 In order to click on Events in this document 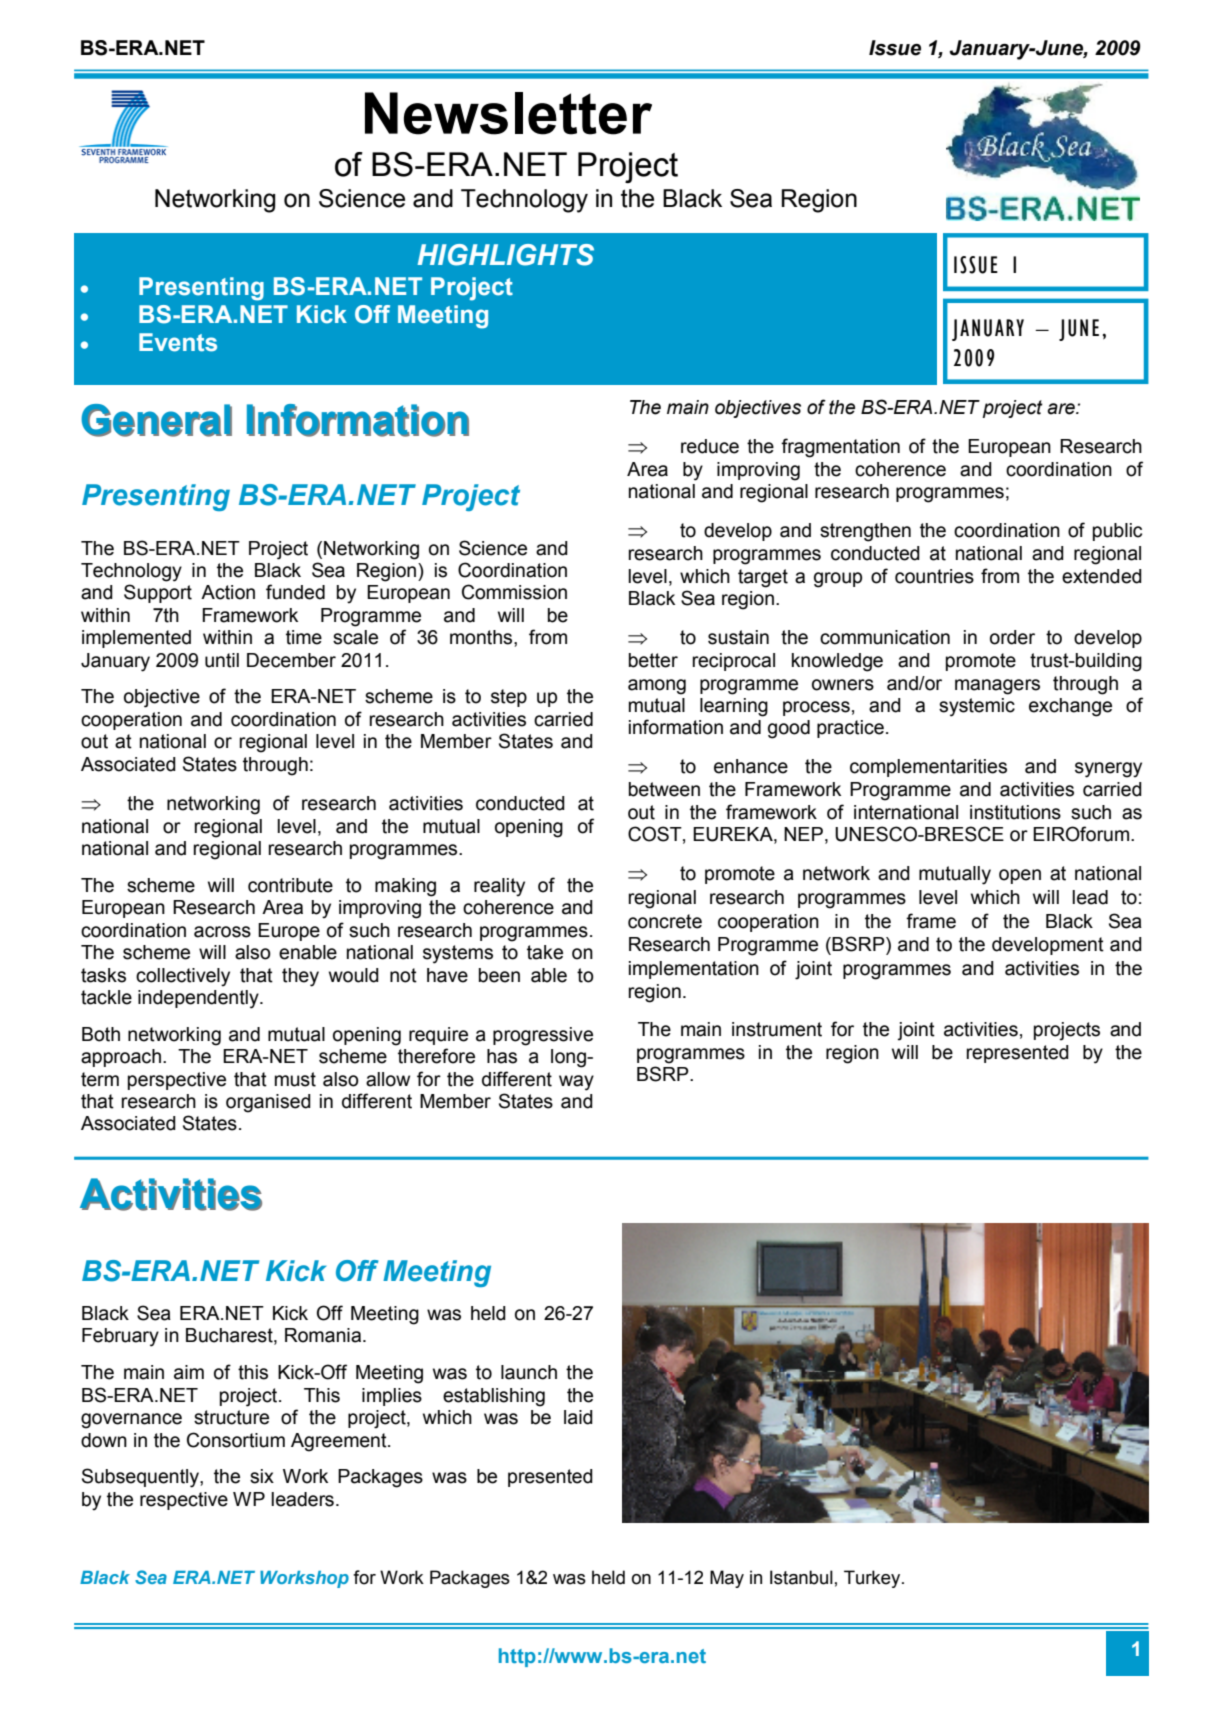, I will do `click(178, 342)`.
